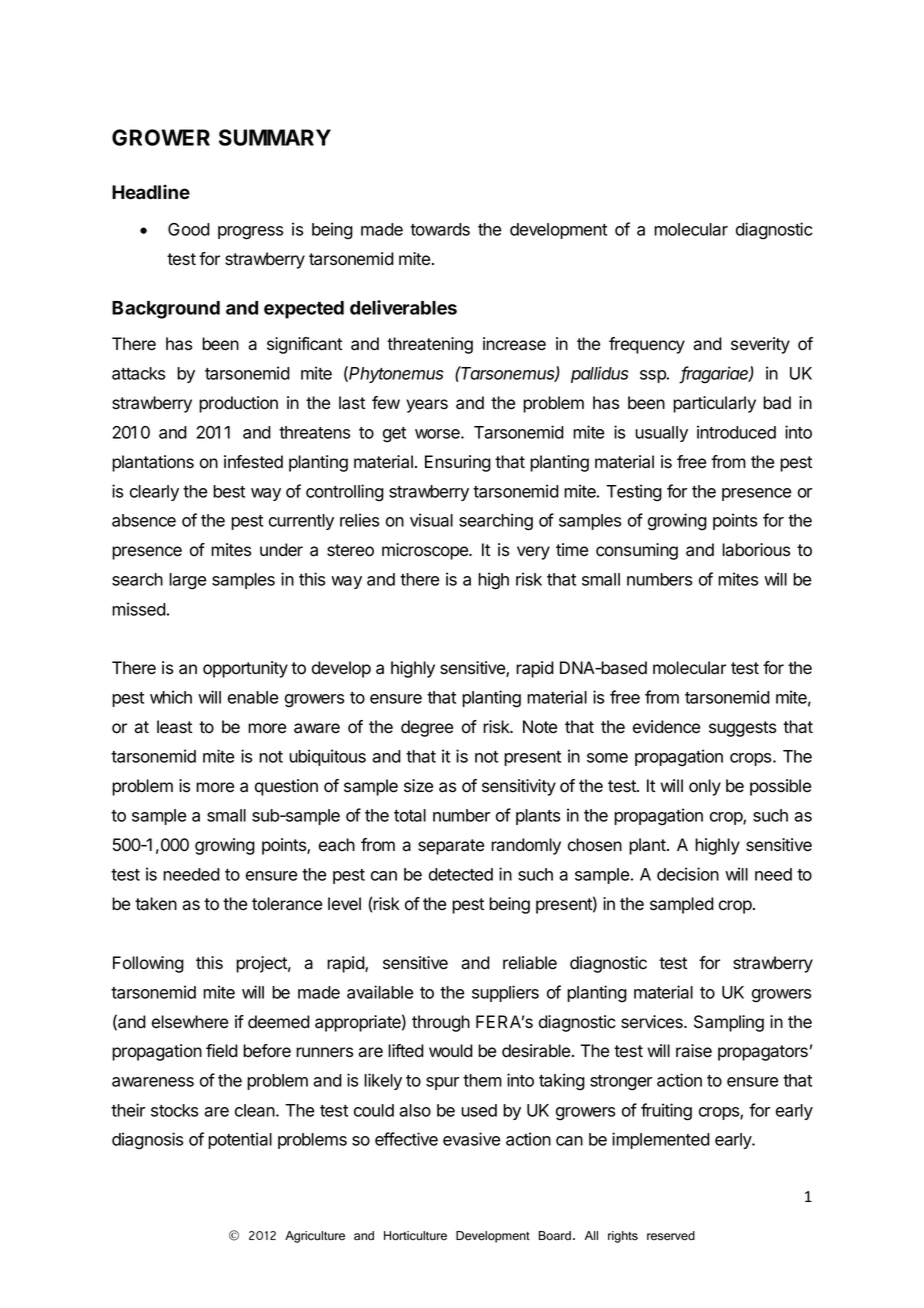 This screenshot has width=924, height=1308. Describe the element at coordinates (151, 192) in the screenshot. I see `Headline` at that location.
